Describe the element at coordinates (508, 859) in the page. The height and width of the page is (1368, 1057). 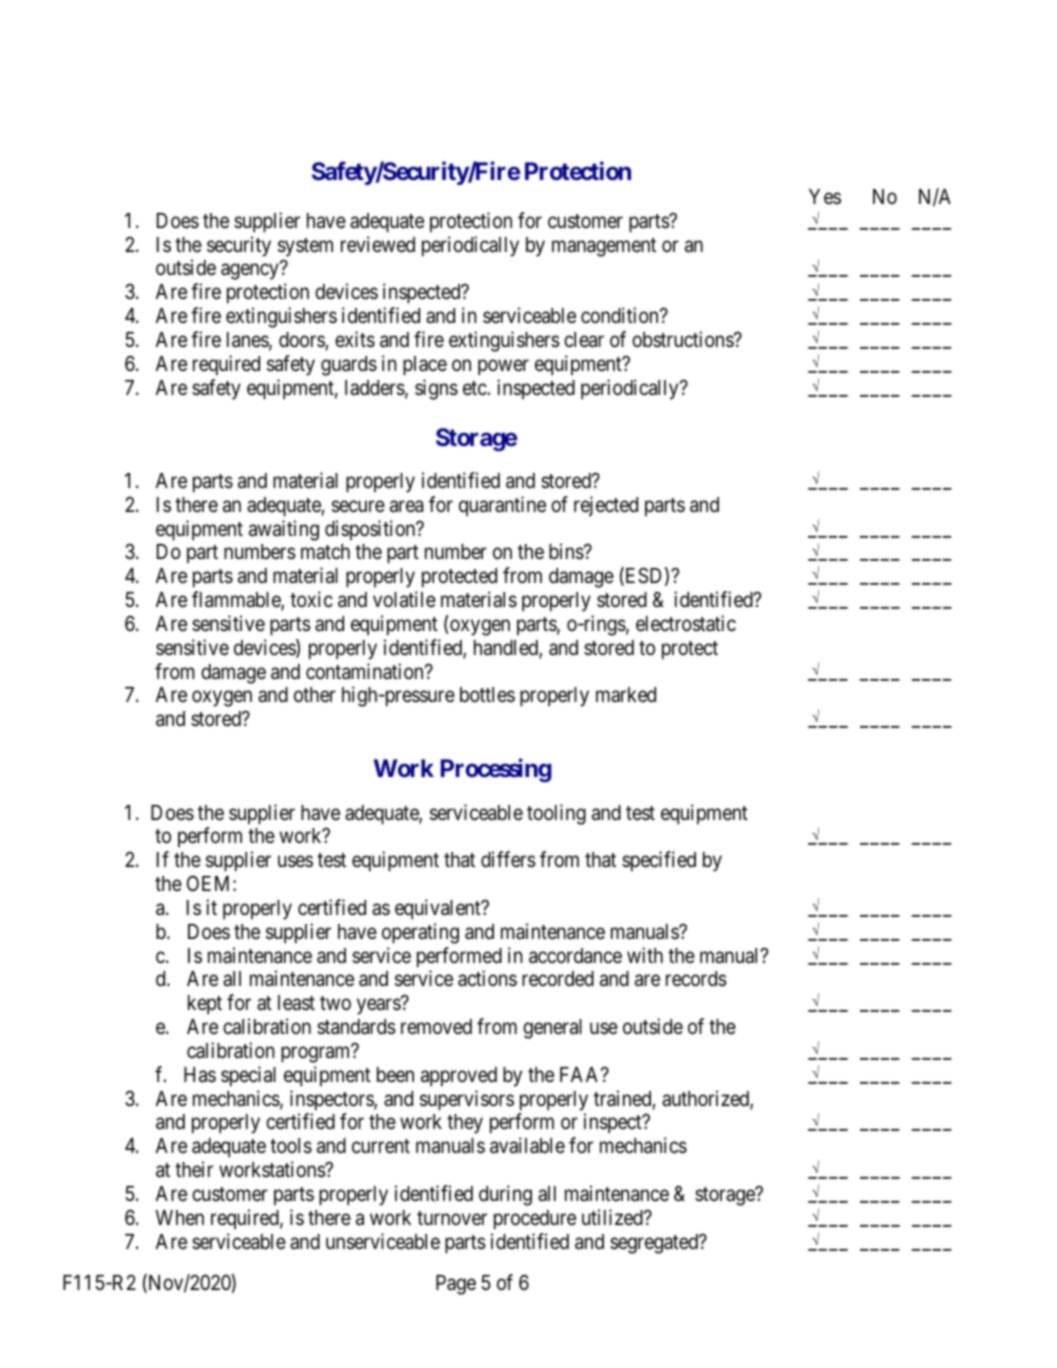
I see `differs` at that location.
